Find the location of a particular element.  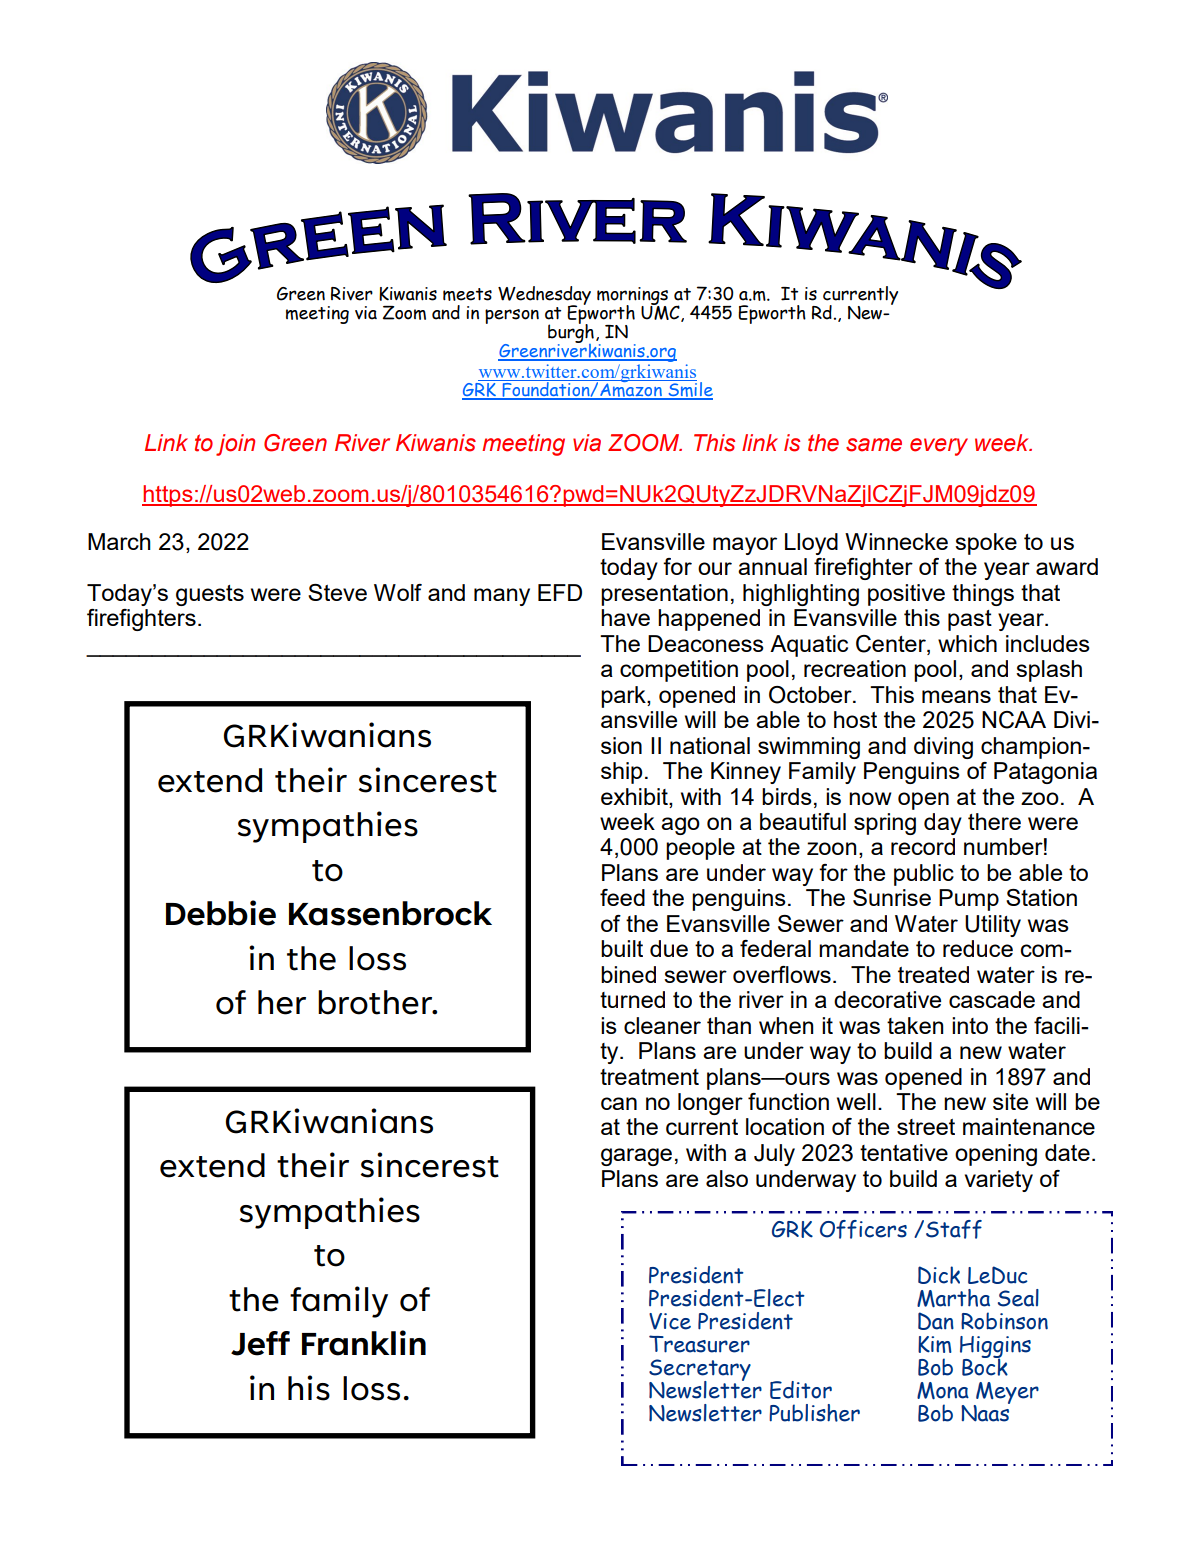

feed is located at coordinates (622, 897).
